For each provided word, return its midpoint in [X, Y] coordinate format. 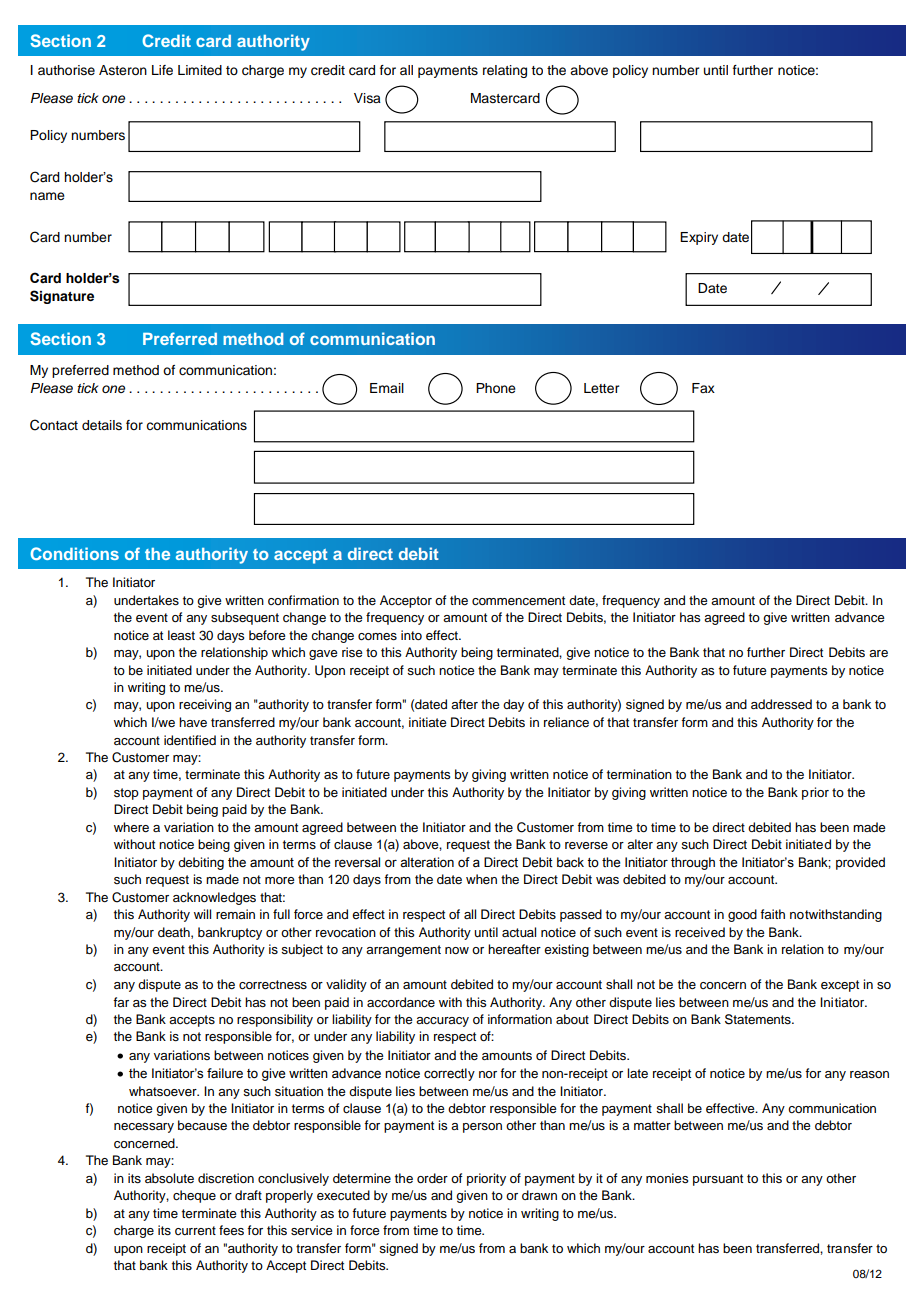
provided [860, 863]
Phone [496, 388]
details [102, 425]
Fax [703, 388]
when [481, 879]
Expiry [699, 238]
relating [505, 71]
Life [162, 70]
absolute [169, 1178]
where [131, 827]
